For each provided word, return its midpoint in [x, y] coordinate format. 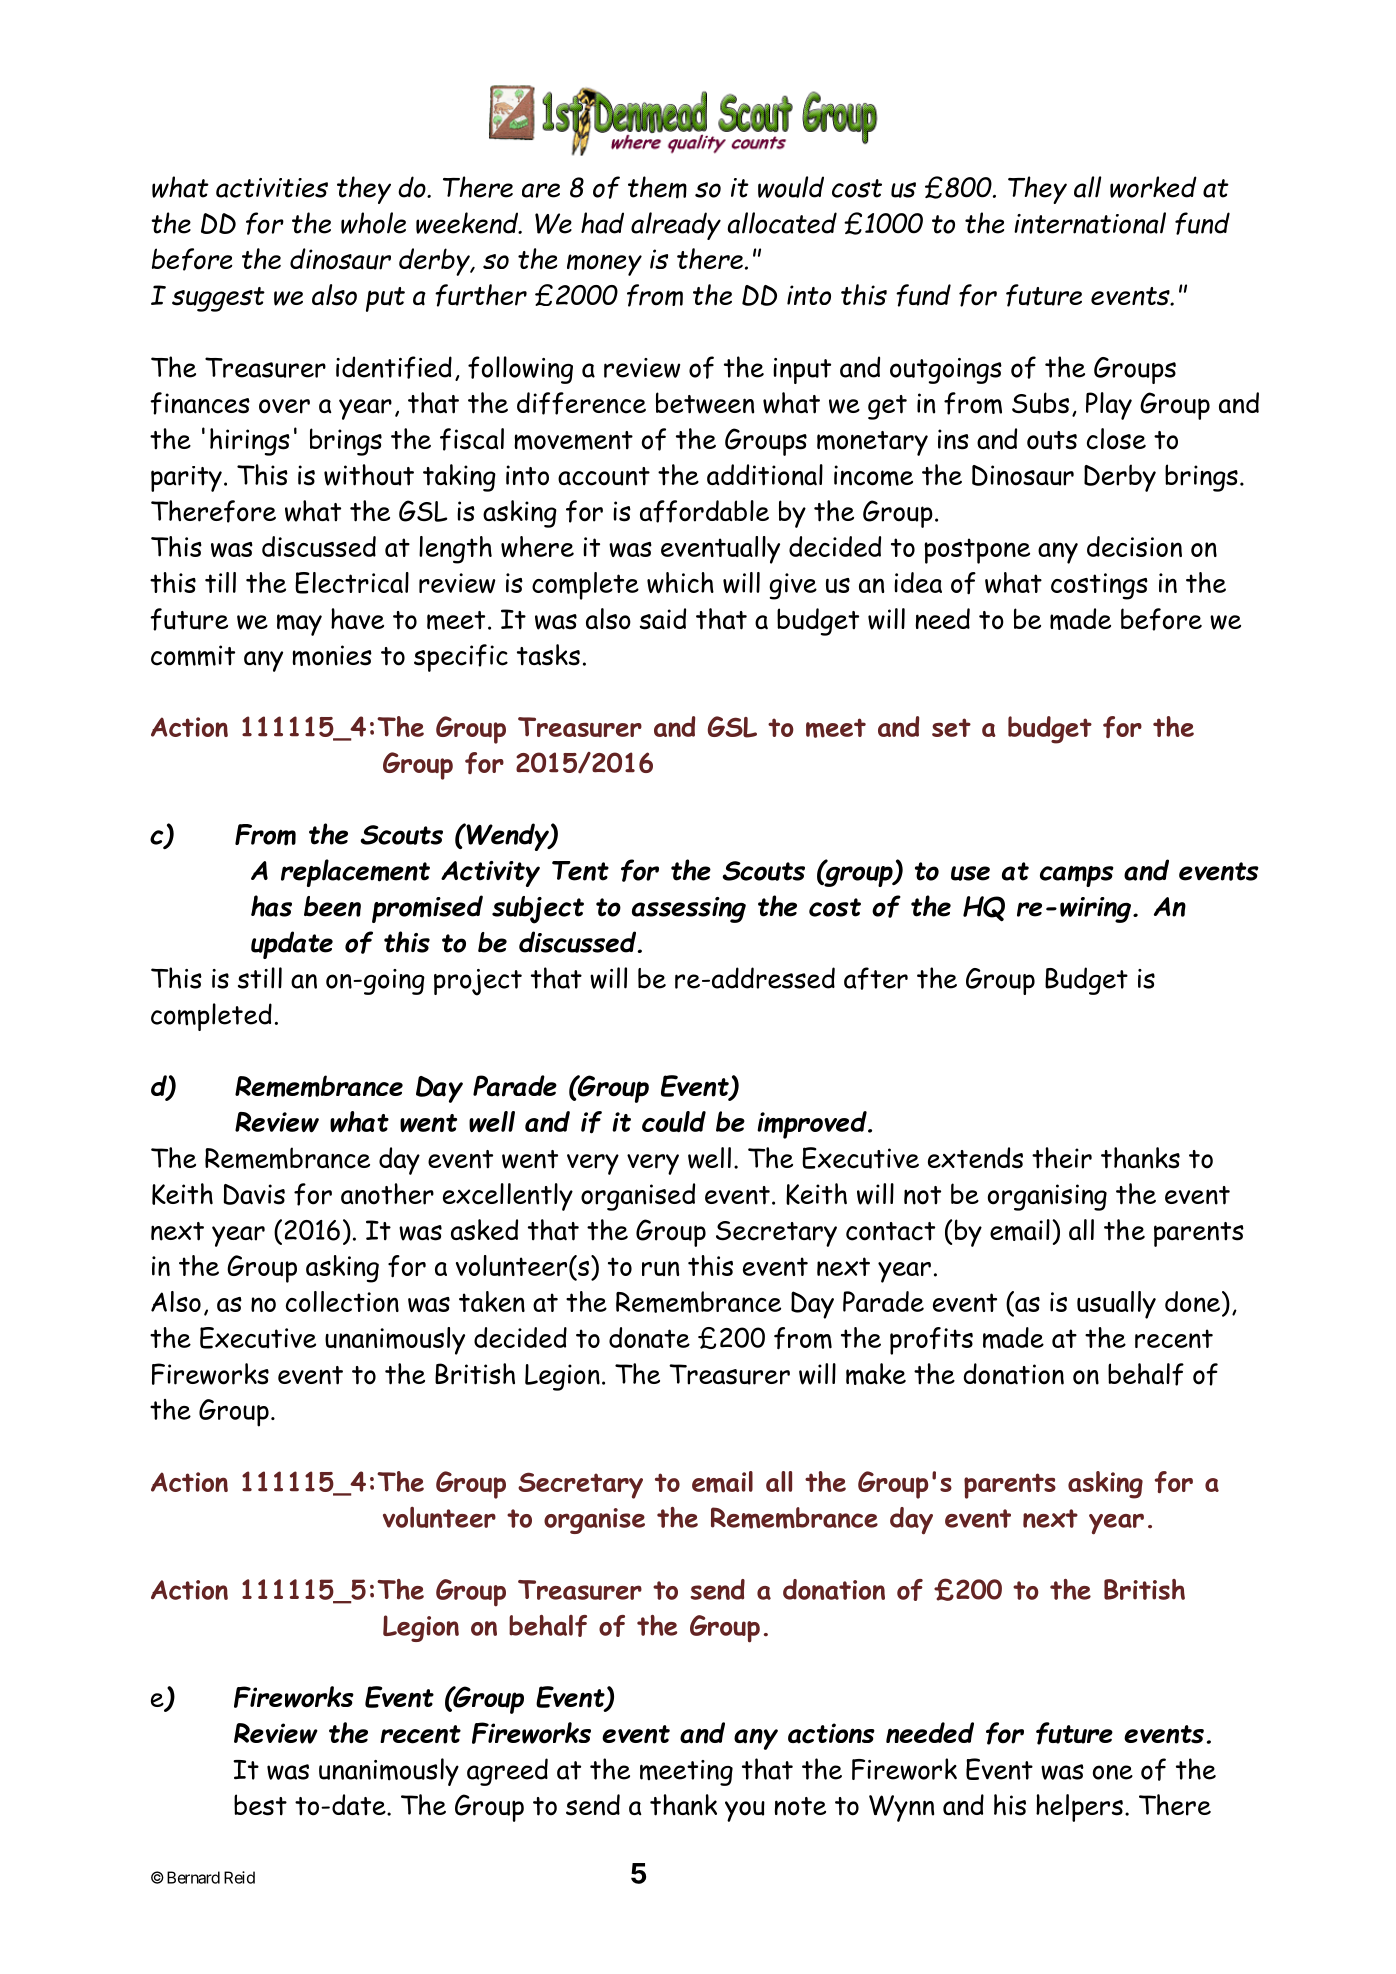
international [1090, 223]
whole [373, 223]
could [674, 1122]
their [1062, 1158]
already [676, 226]
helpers [1079, 1808]
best [260, 1805]
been [332, 906]
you [745, 1811]
